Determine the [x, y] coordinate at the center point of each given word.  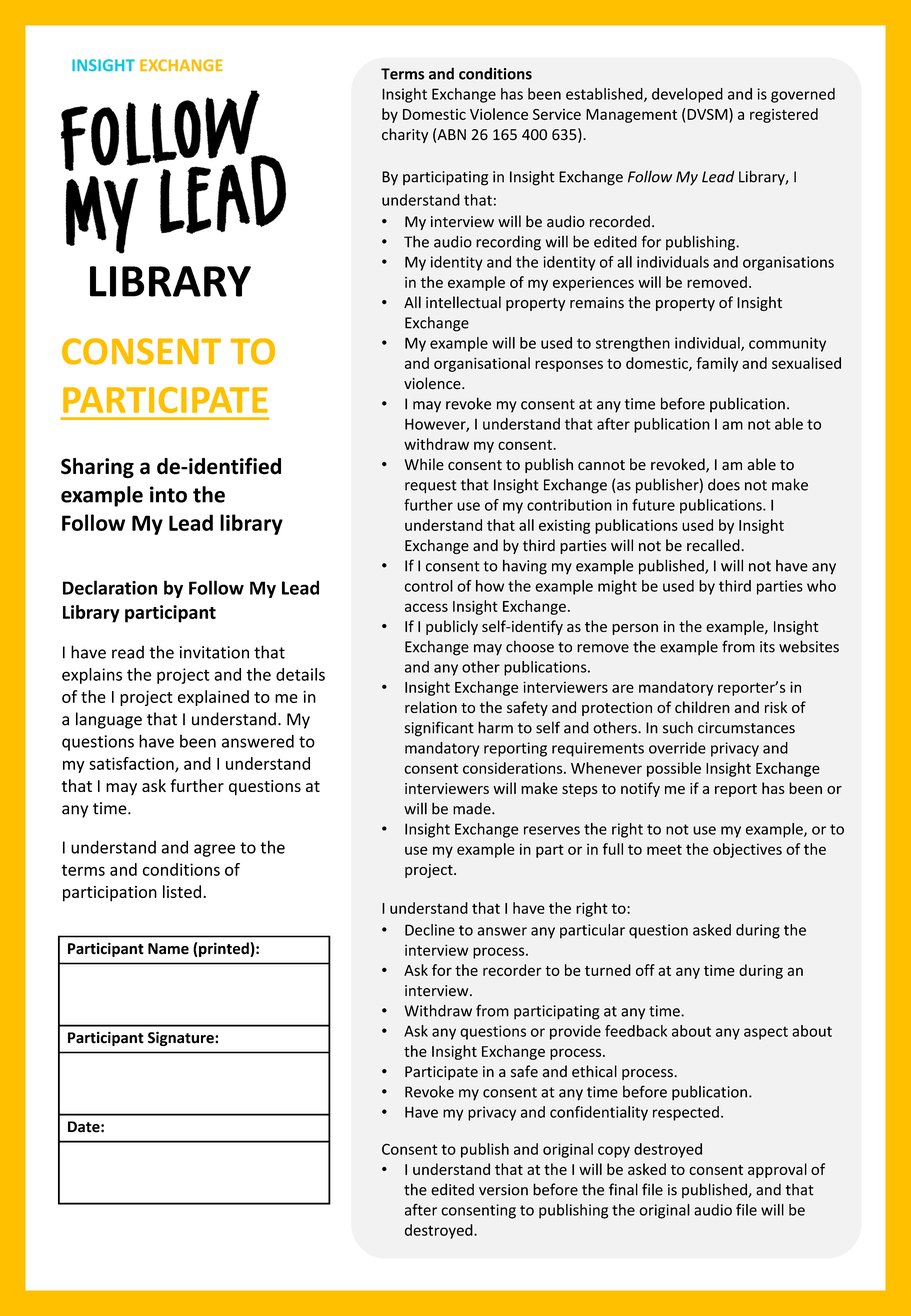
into [168, 494]
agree [214, 850]
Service [557, 114]
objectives [747, 850]
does [724, 484]
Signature [182, 1039]
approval [777, 1170]
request [431, 487]
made [473, 808]
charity [405, 135]
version [503, 1190]
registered [784, 115]
